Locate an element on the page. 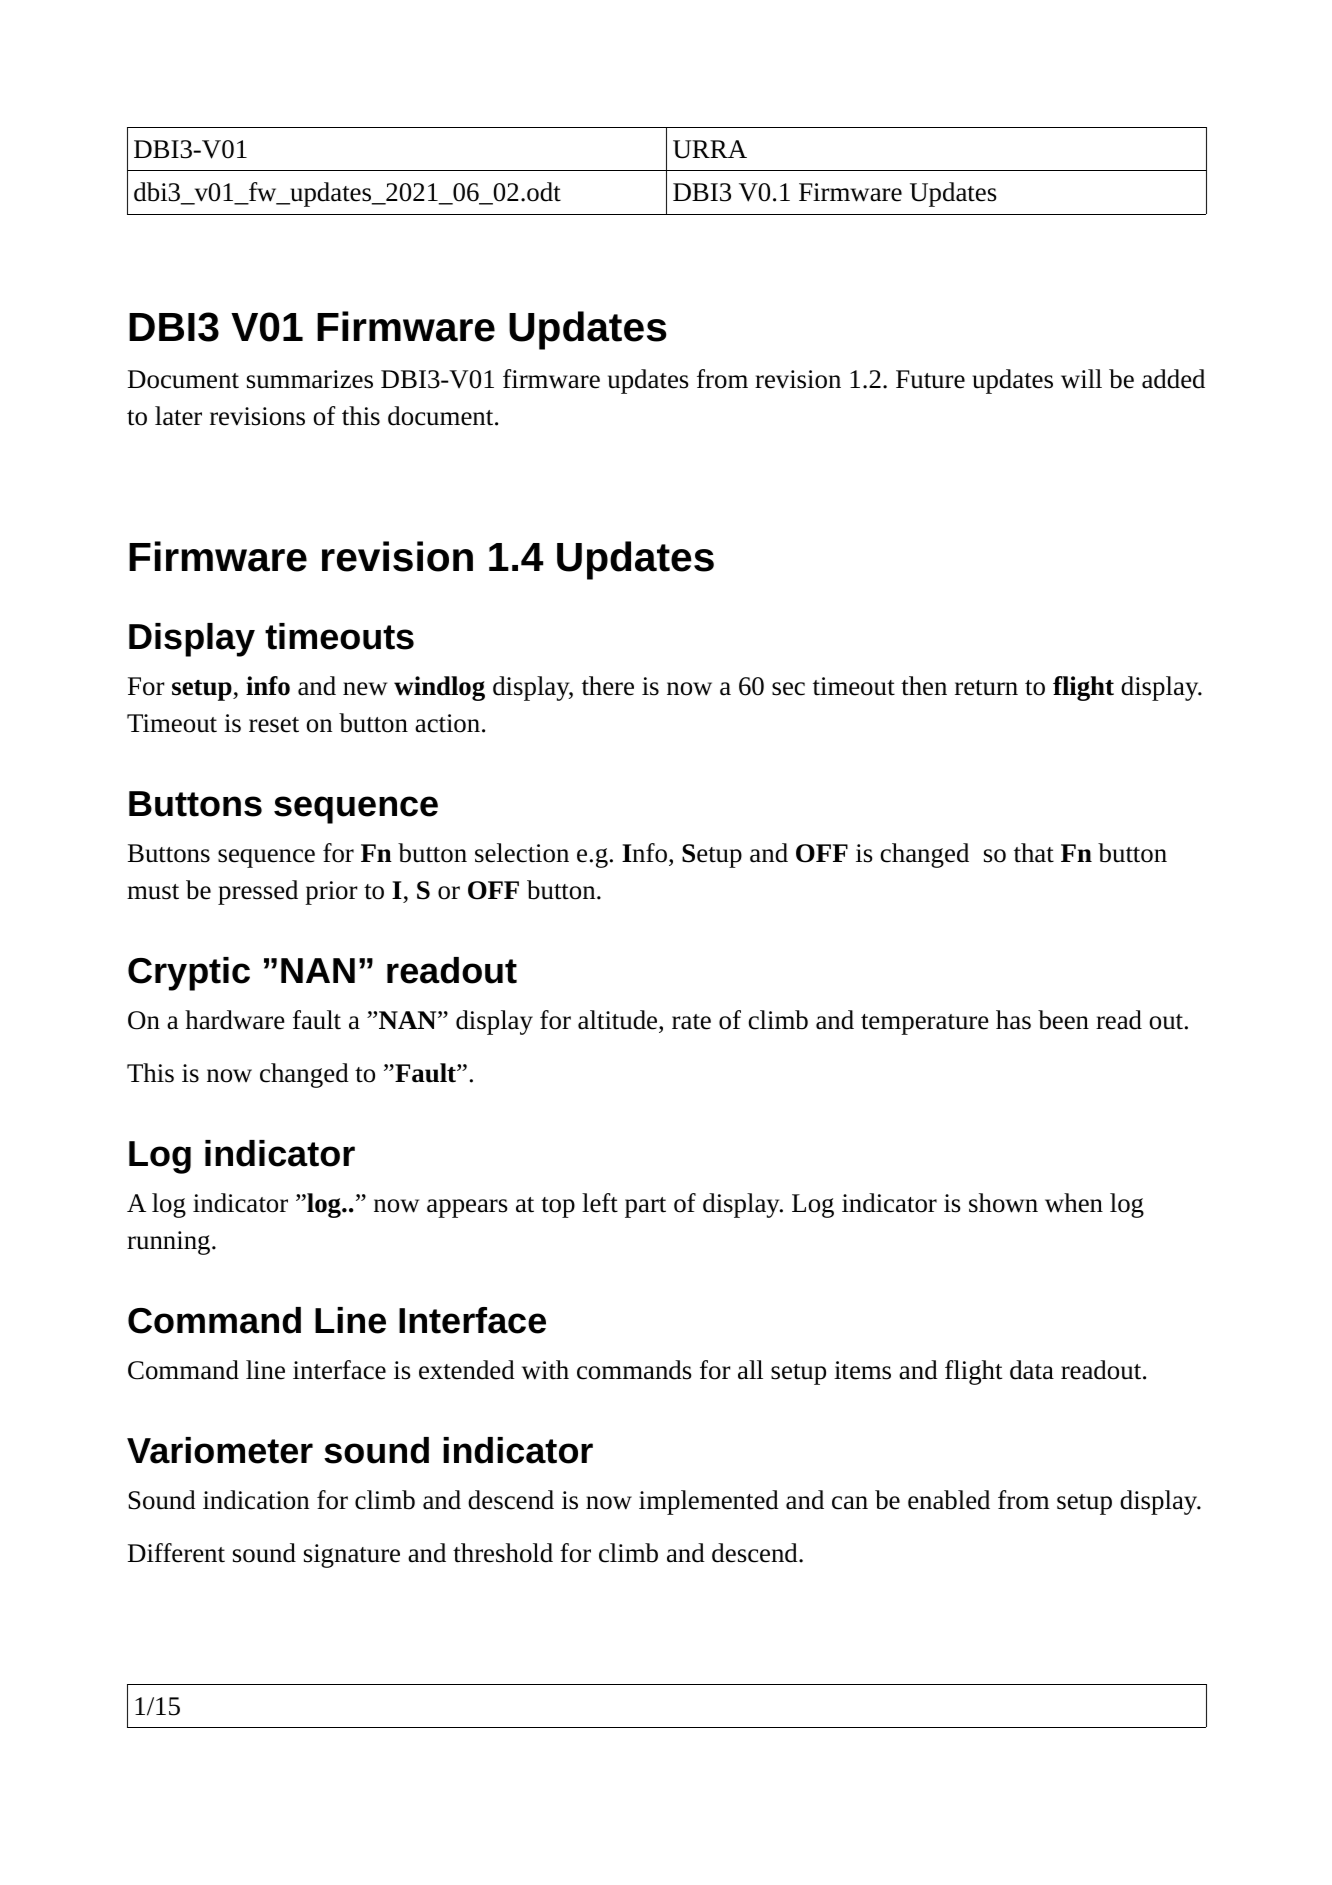 The image size is (1332, 1885). that is located at coordinates (1034, 853).
